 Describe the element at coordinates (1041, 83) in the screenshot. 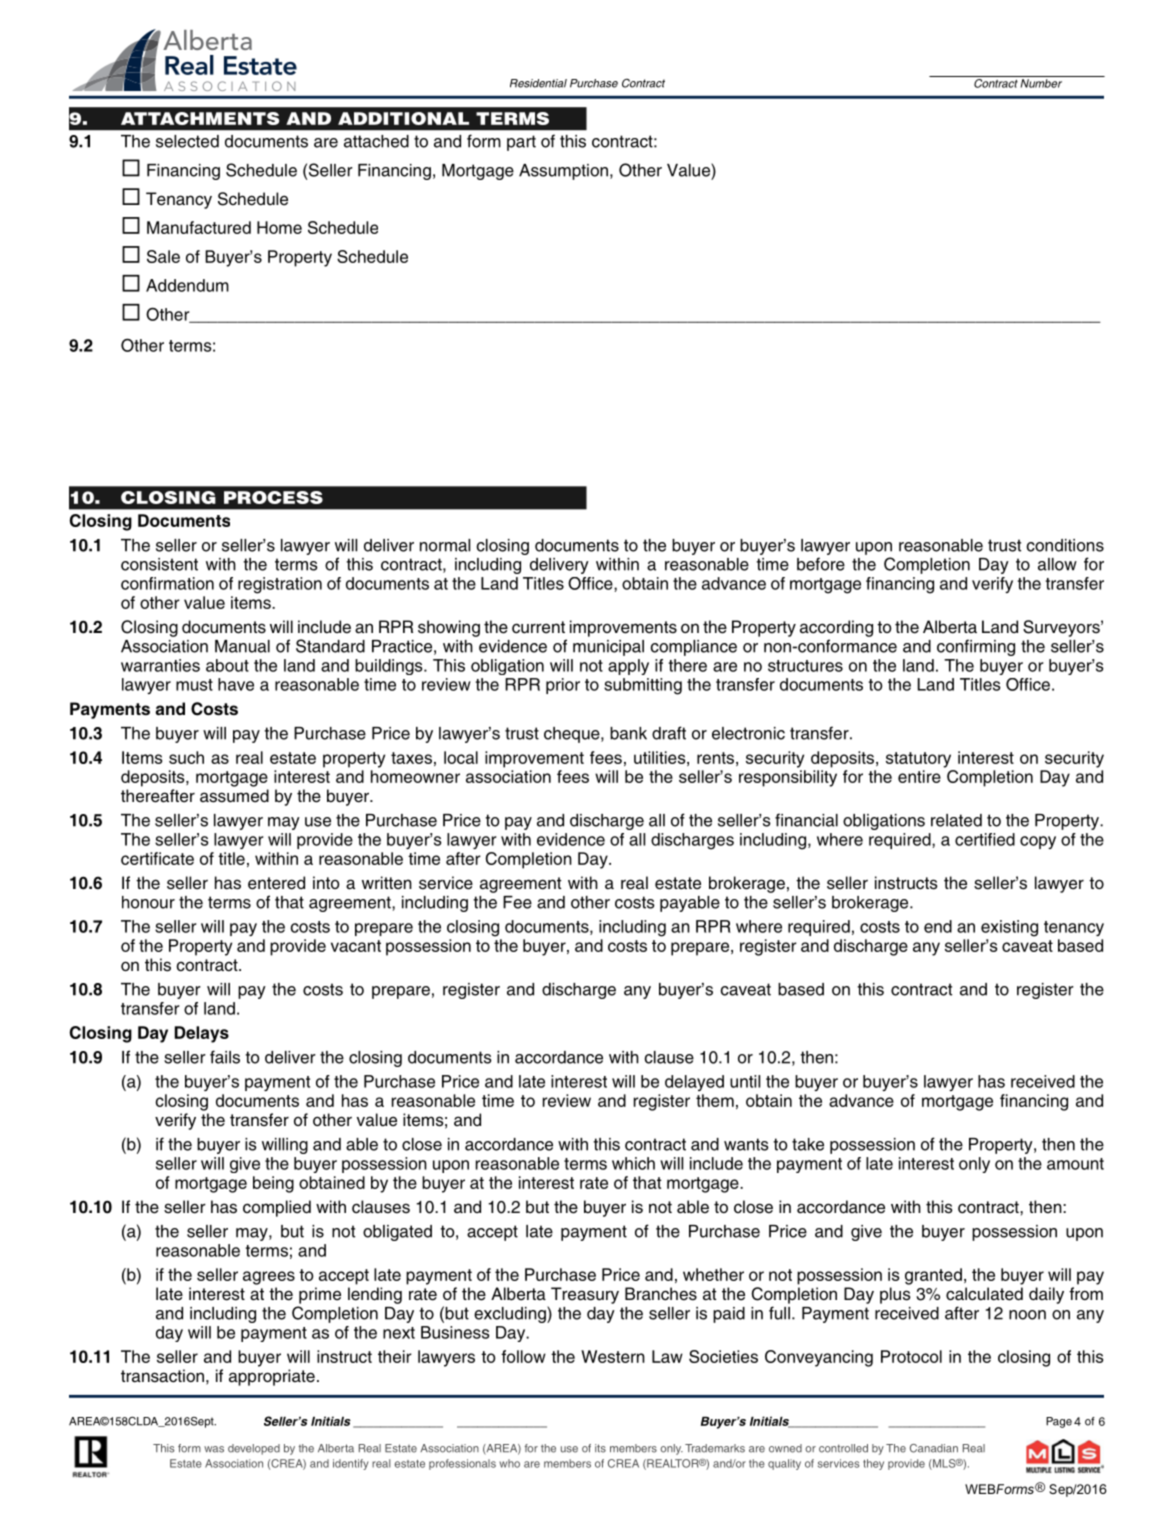

I see `Number` at that location.
